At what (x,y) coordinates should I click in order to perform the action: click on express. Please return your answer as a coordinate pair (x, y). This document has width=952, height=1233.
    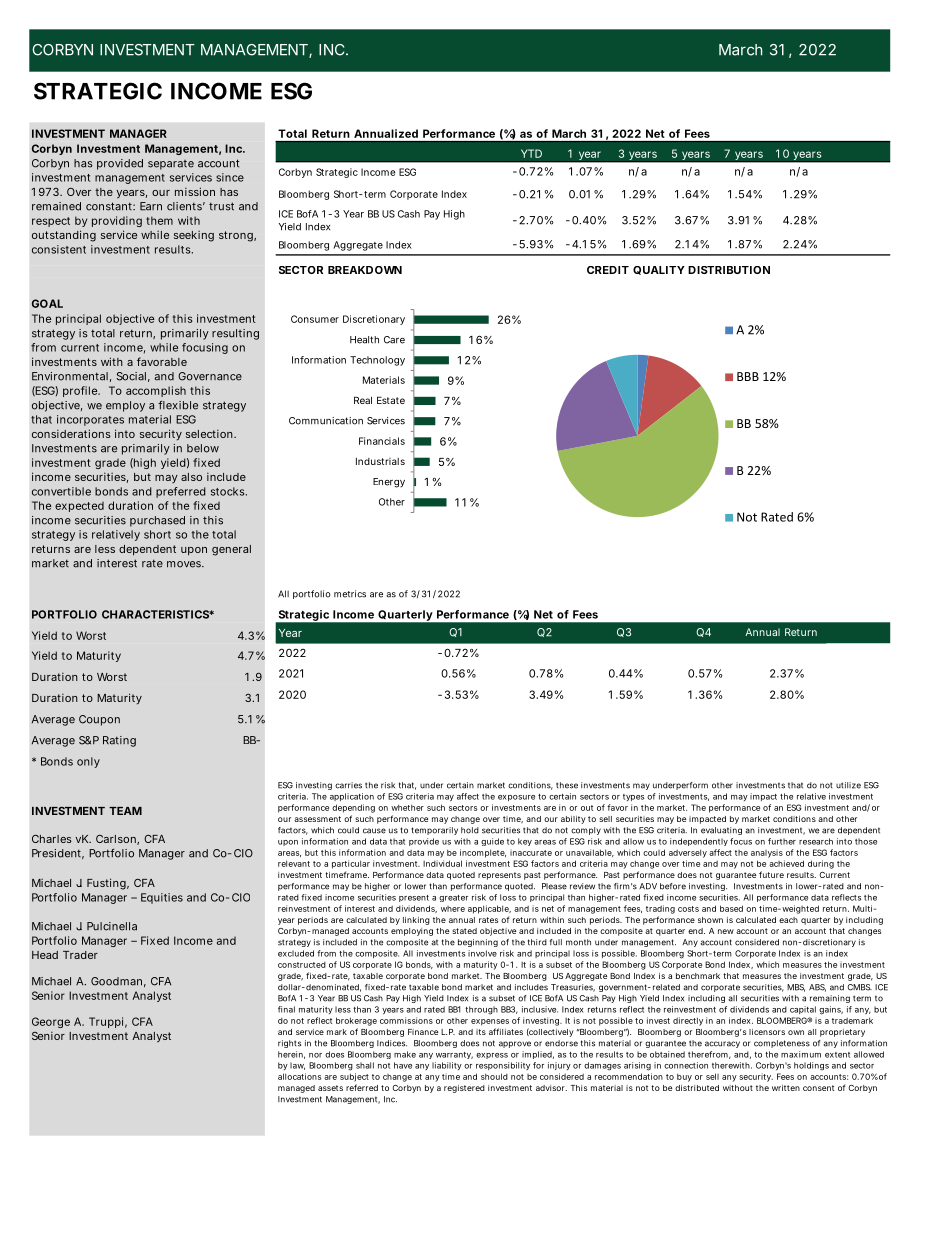
    Looking at the image, I should click on (492, 1056).
